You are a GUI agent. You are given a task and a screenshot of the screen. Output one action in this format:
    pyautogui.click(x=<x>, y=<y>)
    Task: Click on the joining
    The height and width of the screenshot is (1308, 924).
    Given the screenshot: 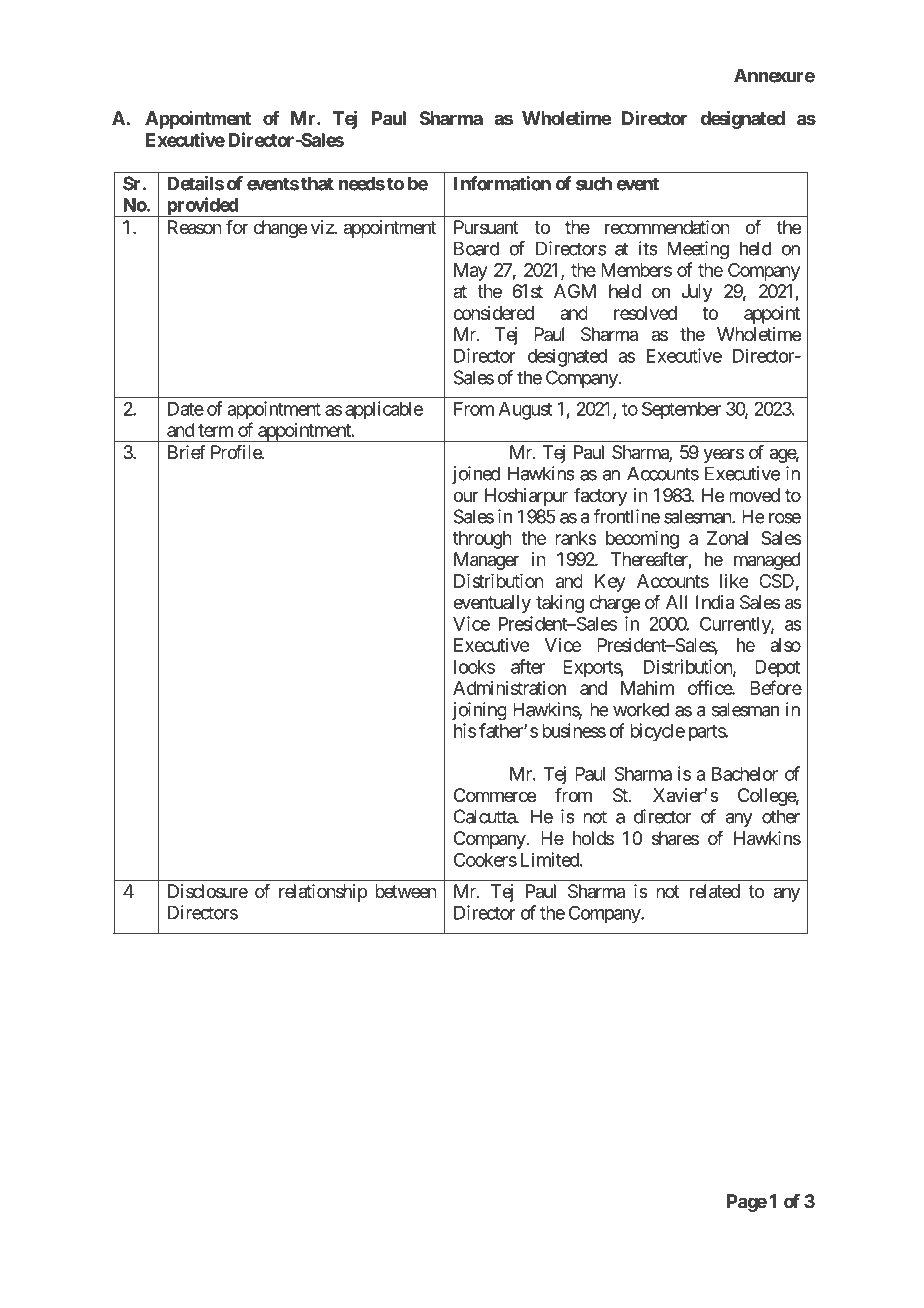 What is the action you would take?
    pyautogui.click(x=479, y=711)
